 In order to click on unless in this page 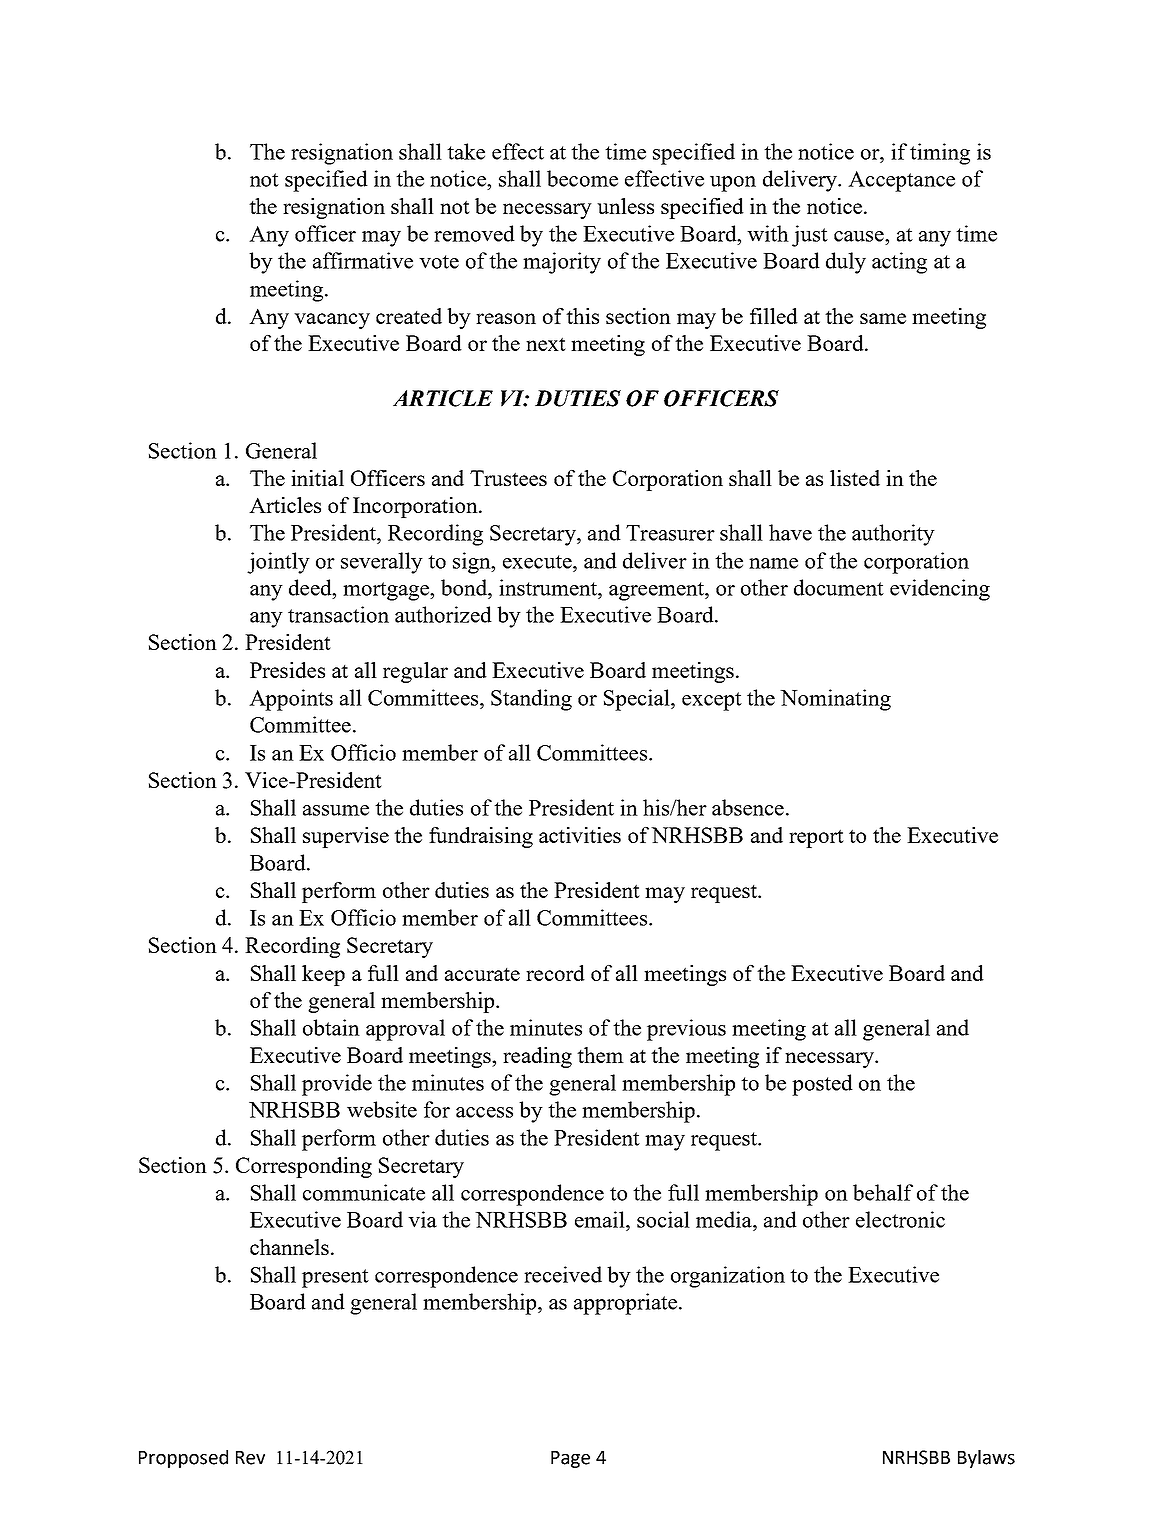, I will do `click(625, 206)`.
